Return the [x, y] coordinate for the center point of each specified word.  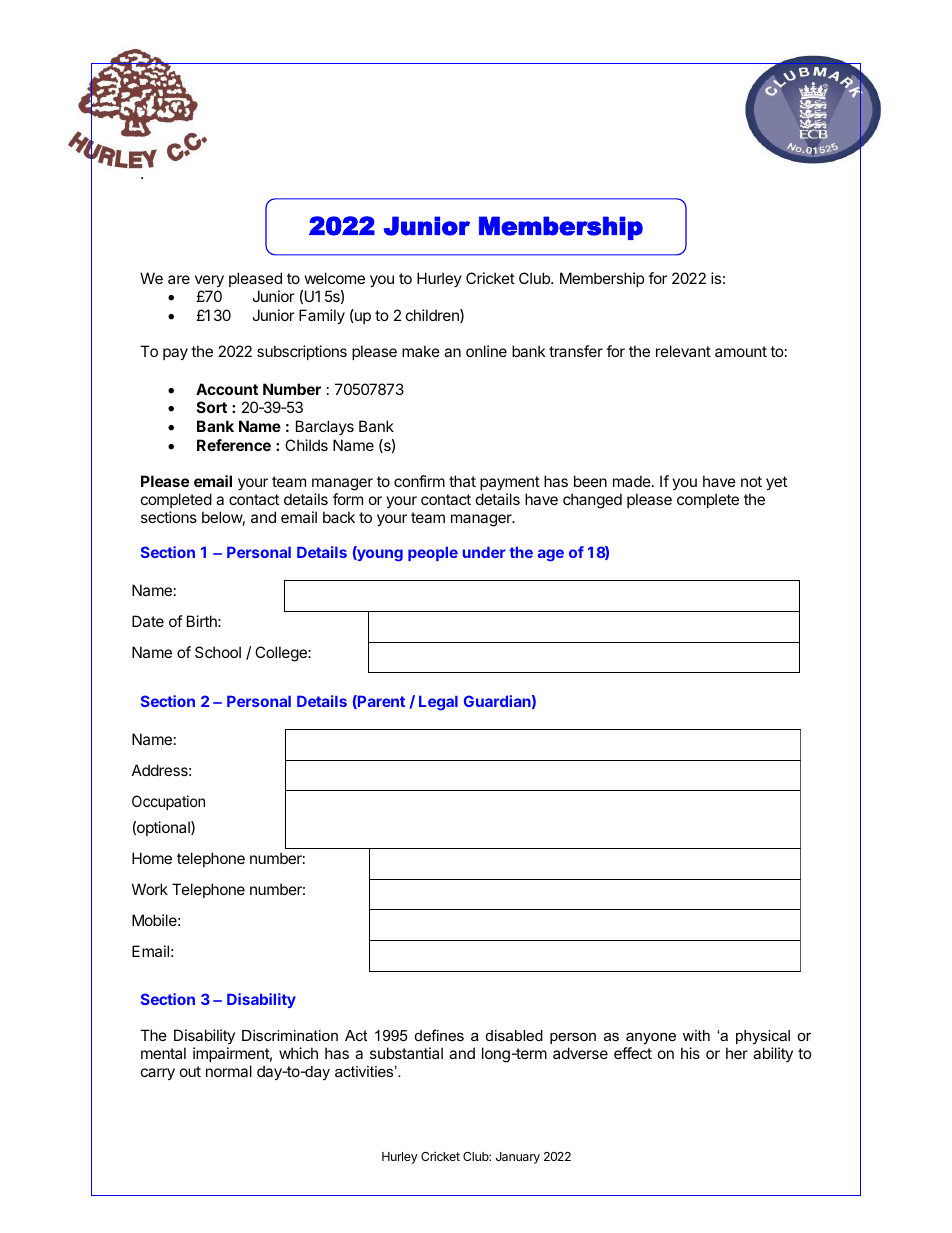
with [696, 1035]
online [486, 351]
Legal [438, 703]
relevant [683, 351]
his [690, 1053]
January [518, 1158]
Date [148, 621]
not [751, 481]
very [209, 281]
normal [229, 1071]
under [484, 552]
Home [152, 858]
